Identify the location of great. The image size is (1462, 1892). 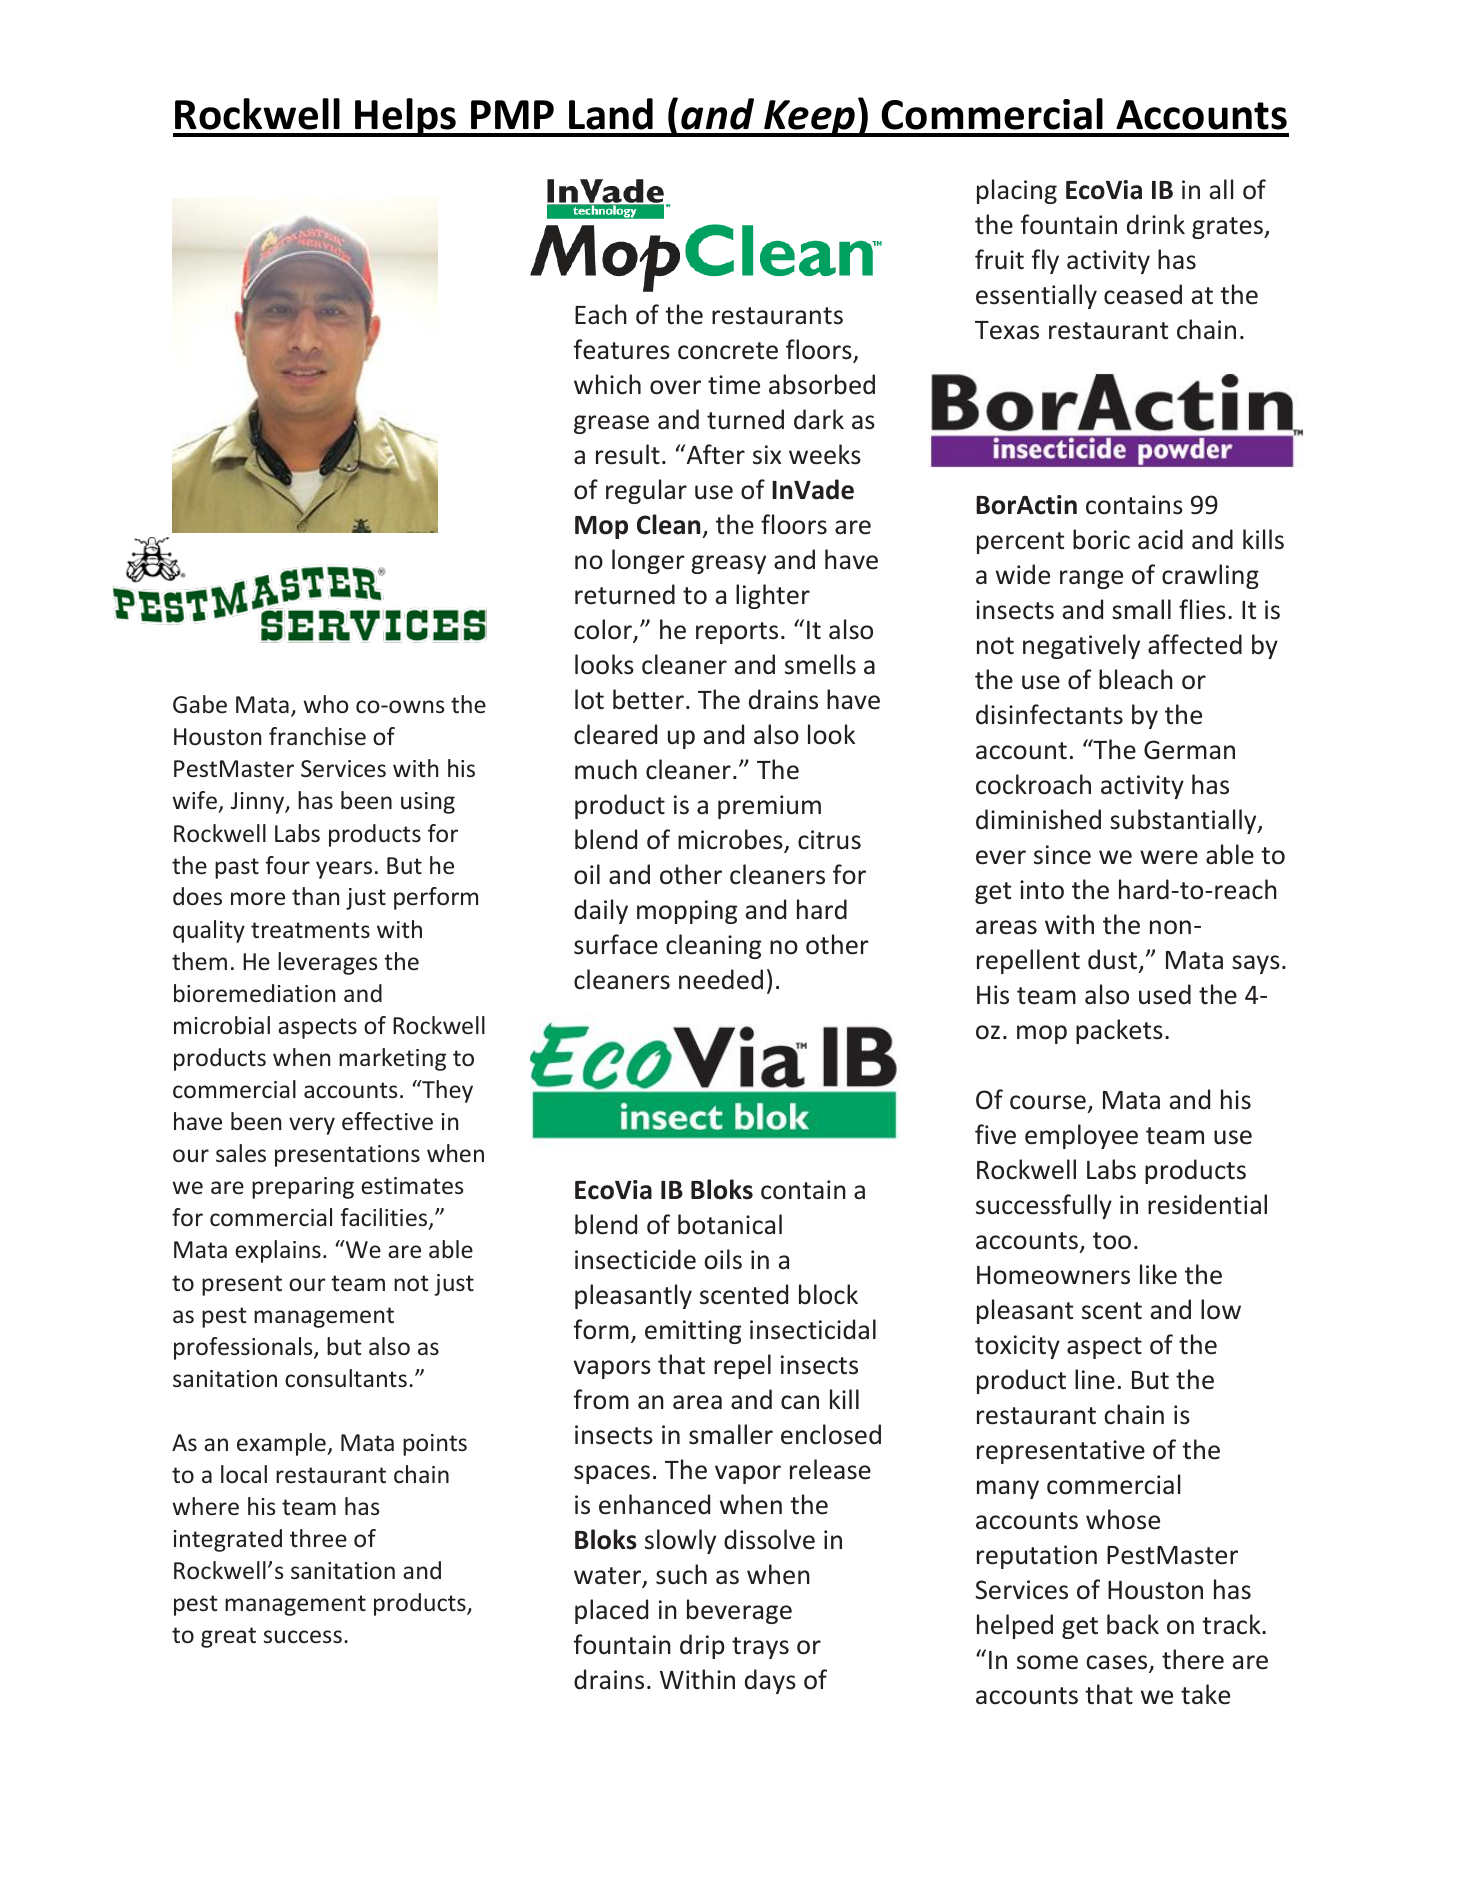
(228, 1637).
